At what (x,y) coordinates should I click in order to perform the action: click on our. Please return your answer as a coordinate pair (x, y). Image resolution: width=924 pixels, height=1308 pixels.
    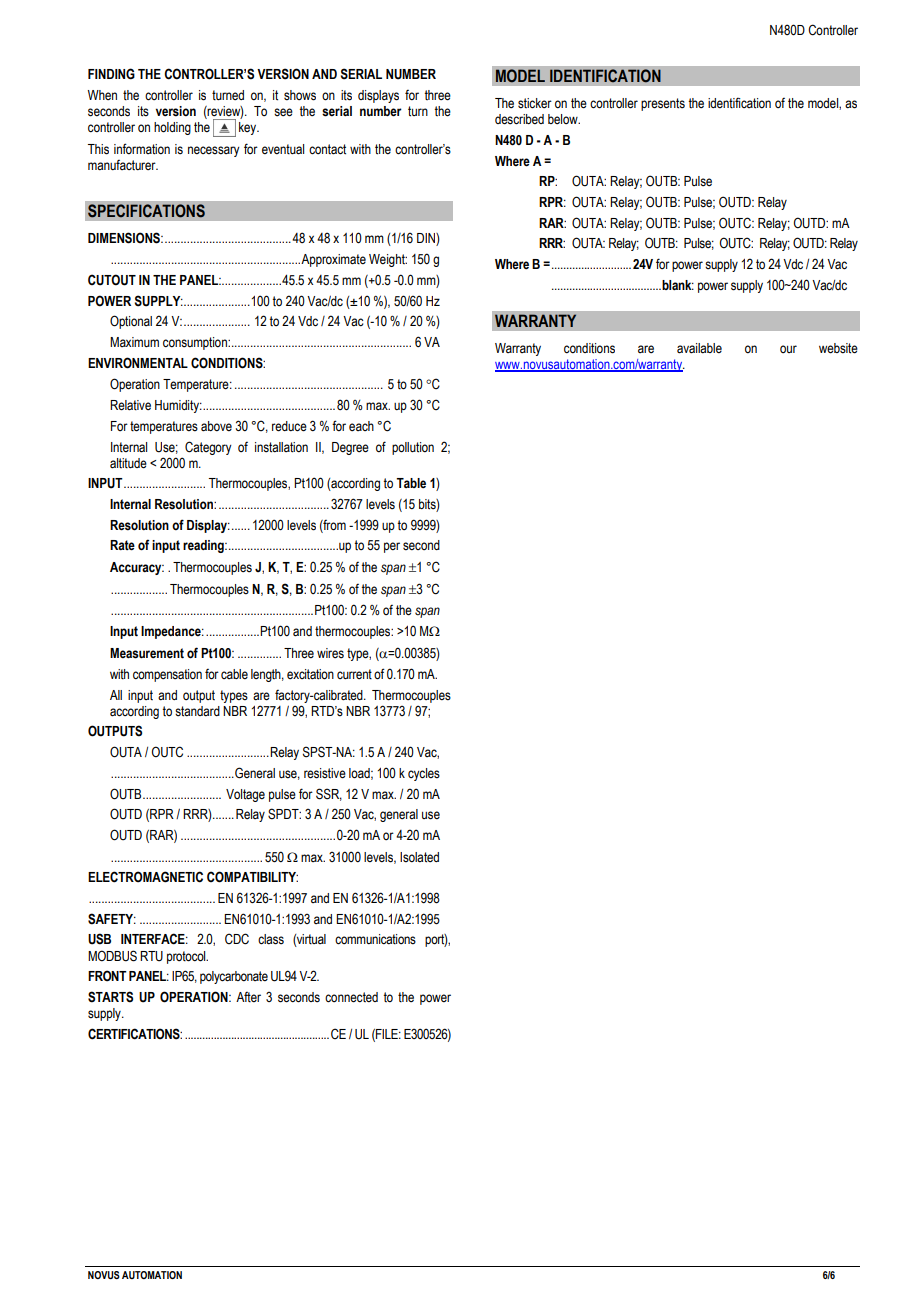
    Looking at the image, I should click on (788, 349).
